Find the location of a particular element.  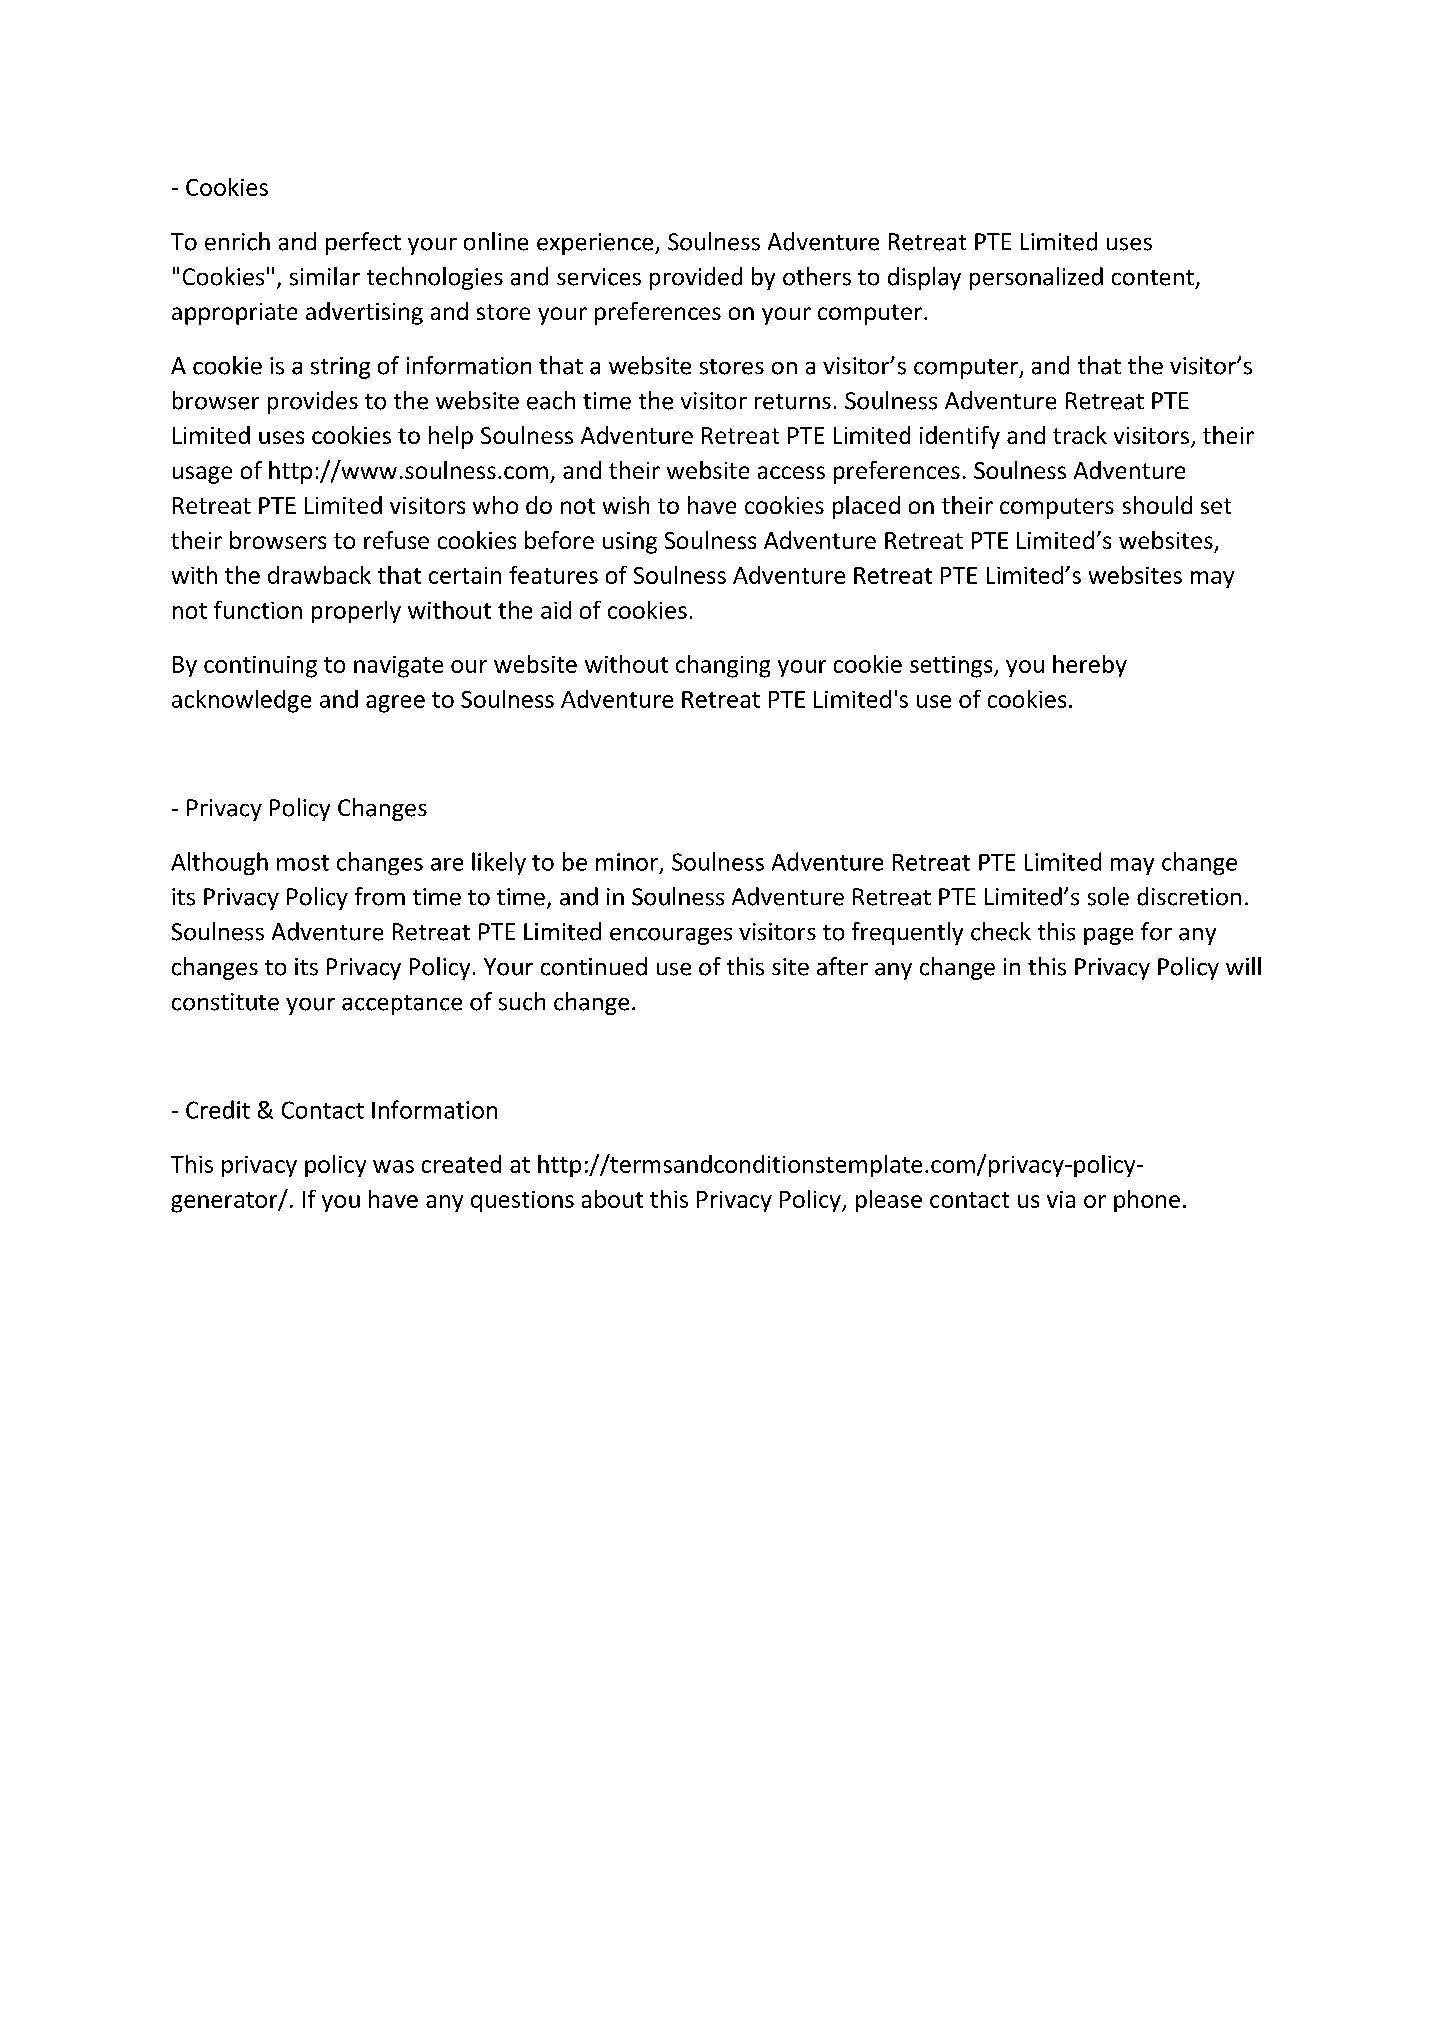

content is located at coordinates (1153, 278).
